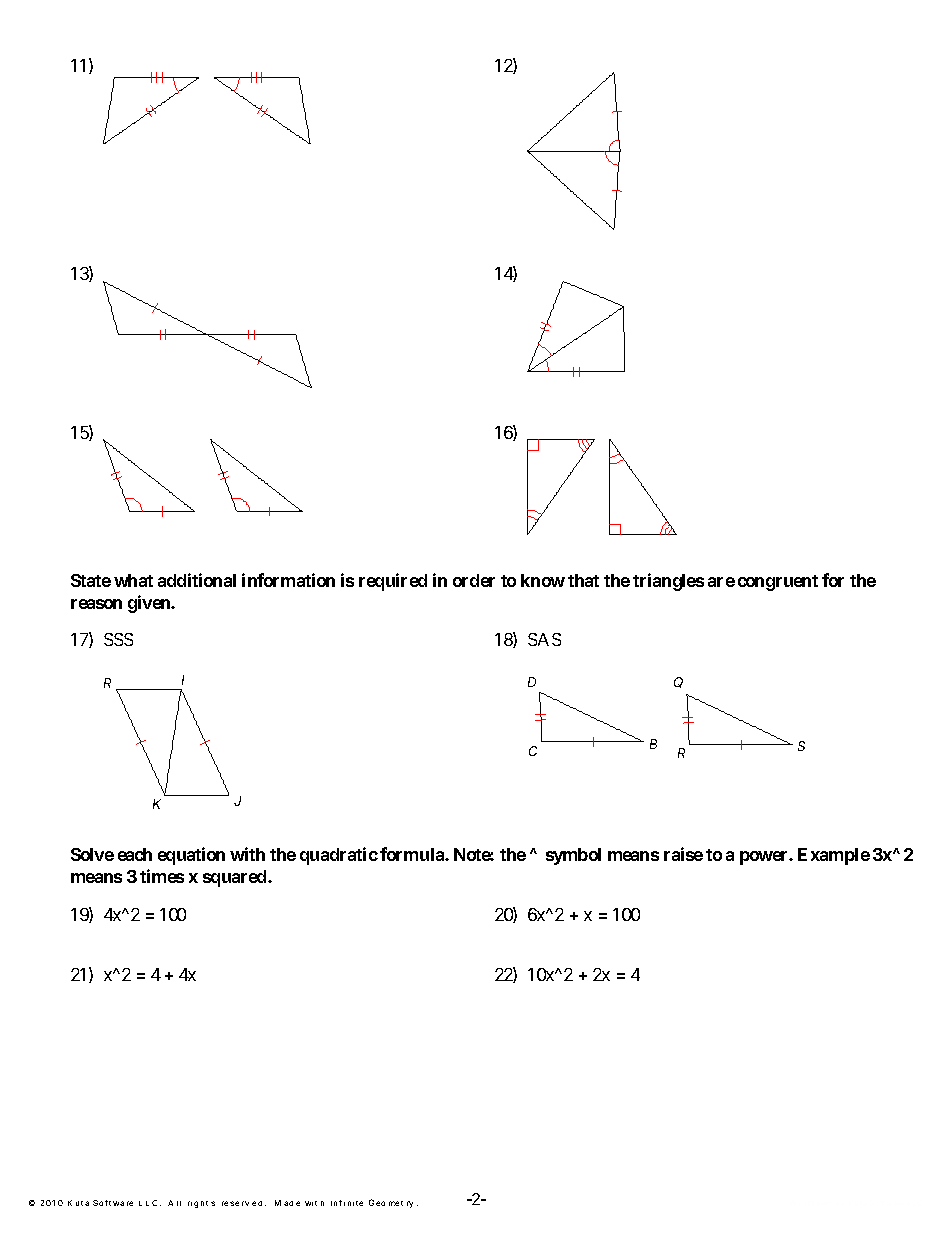  What do you see at coordinates (683, 854) in the image?
I see `raise` at bounding box center [683, 854].
